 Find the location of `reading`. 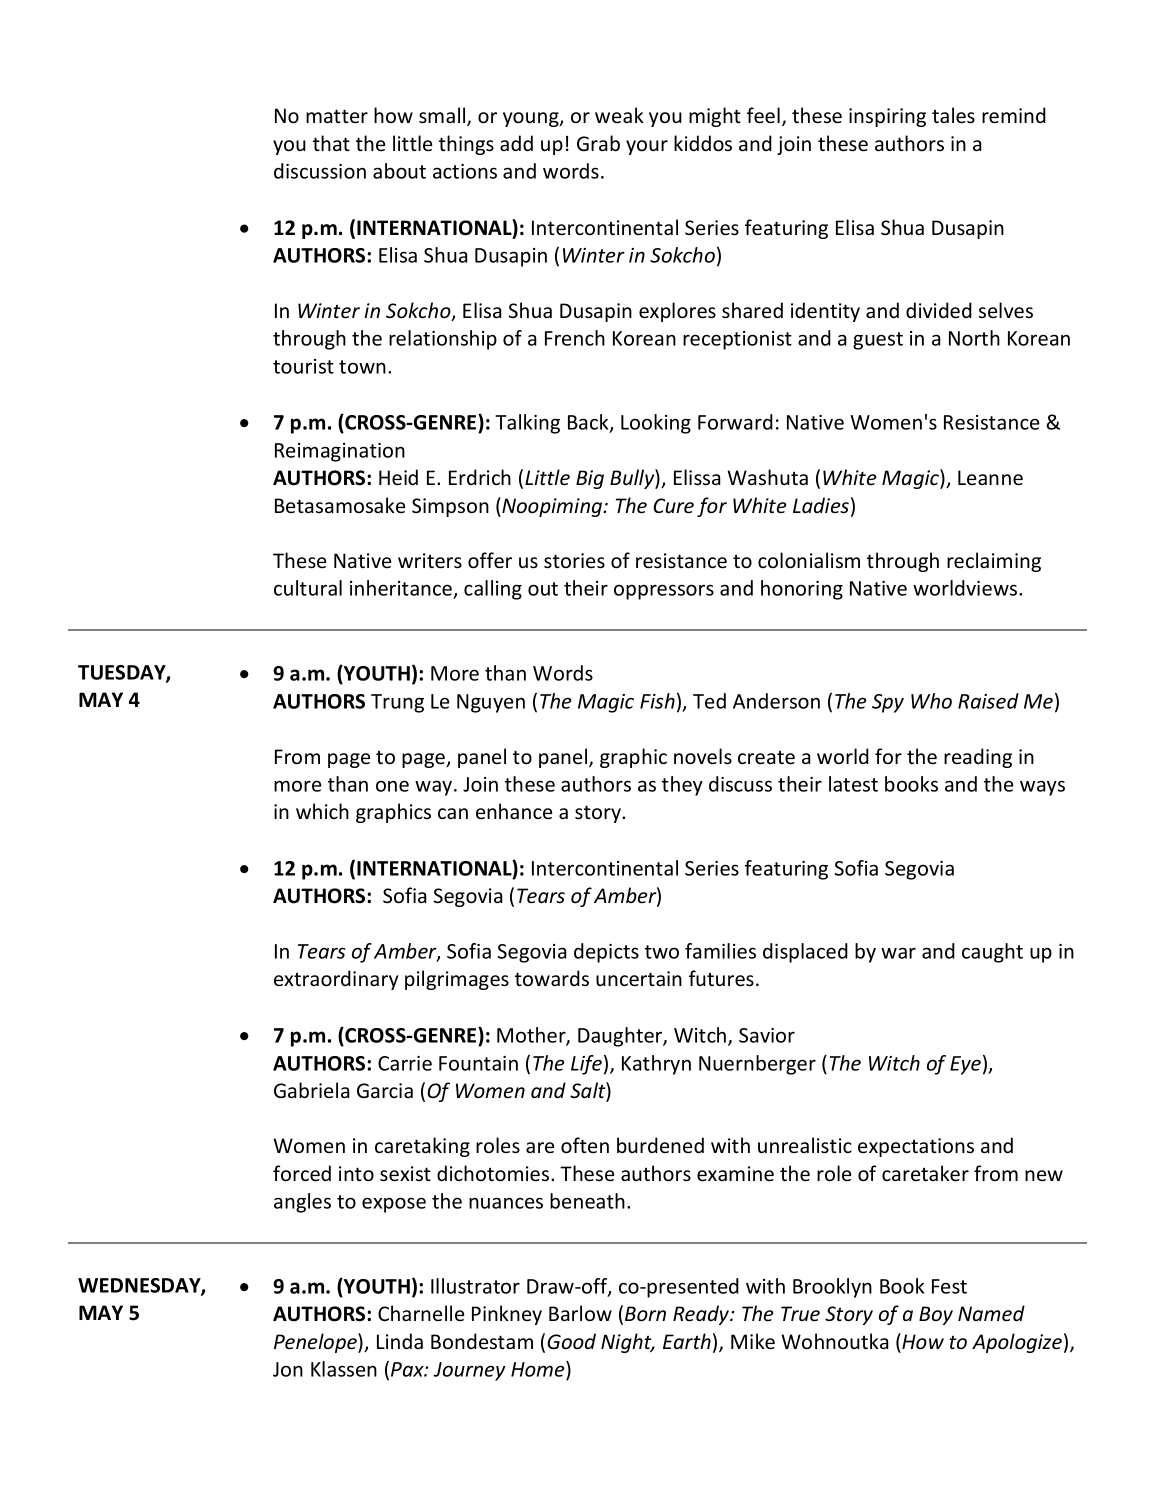

reading is located at coordinates (978, 758).
